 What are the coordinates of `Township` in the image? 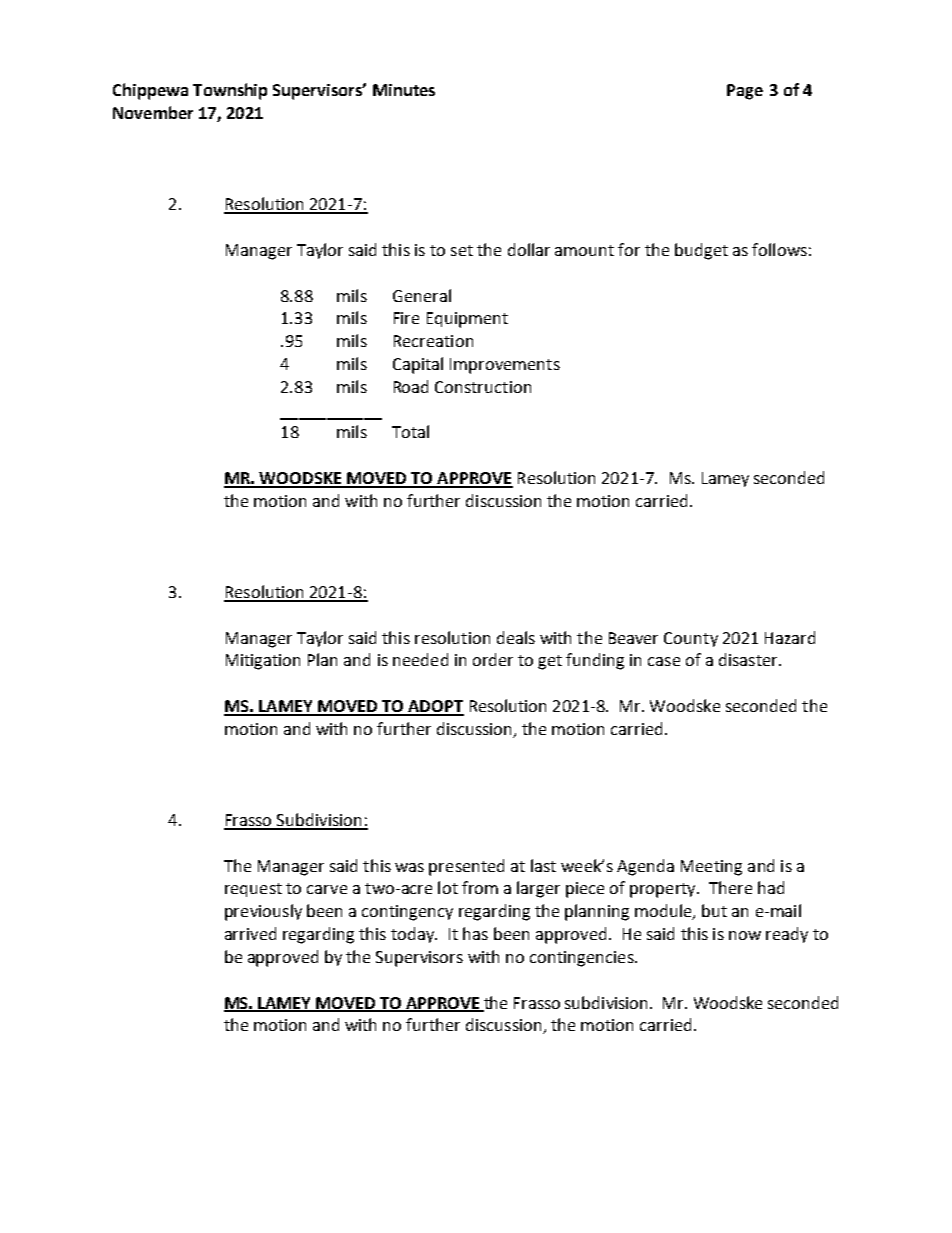 It's located at (230, 91).
